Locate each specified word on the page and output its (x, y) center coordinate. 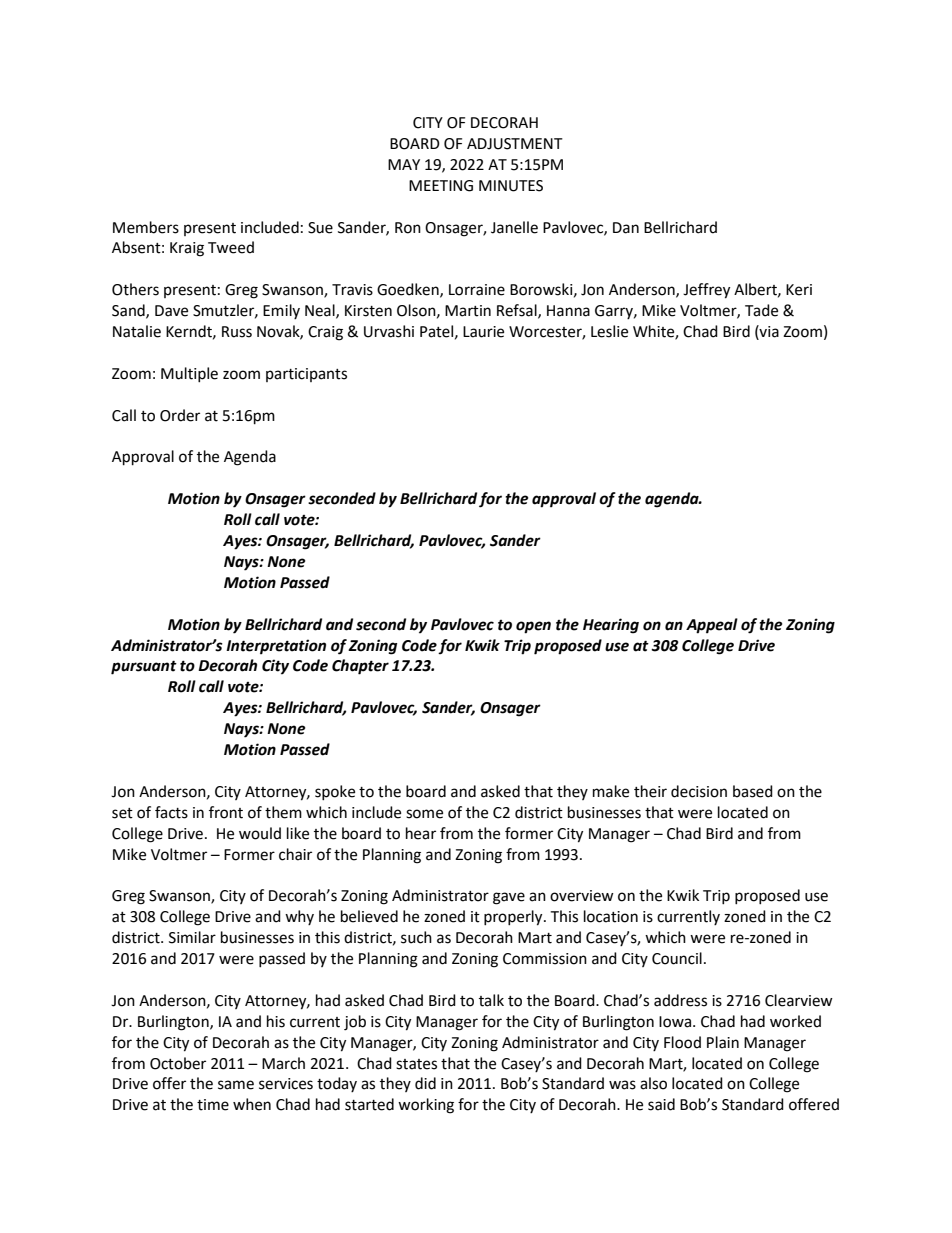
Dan (626, 228)
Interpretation (276, 647)
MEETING (441, 186)
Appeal (712, 626)
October (178, 1063)
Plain (723, 1042)
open (533, 627)
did (425, 1083)
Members (146, 227)
